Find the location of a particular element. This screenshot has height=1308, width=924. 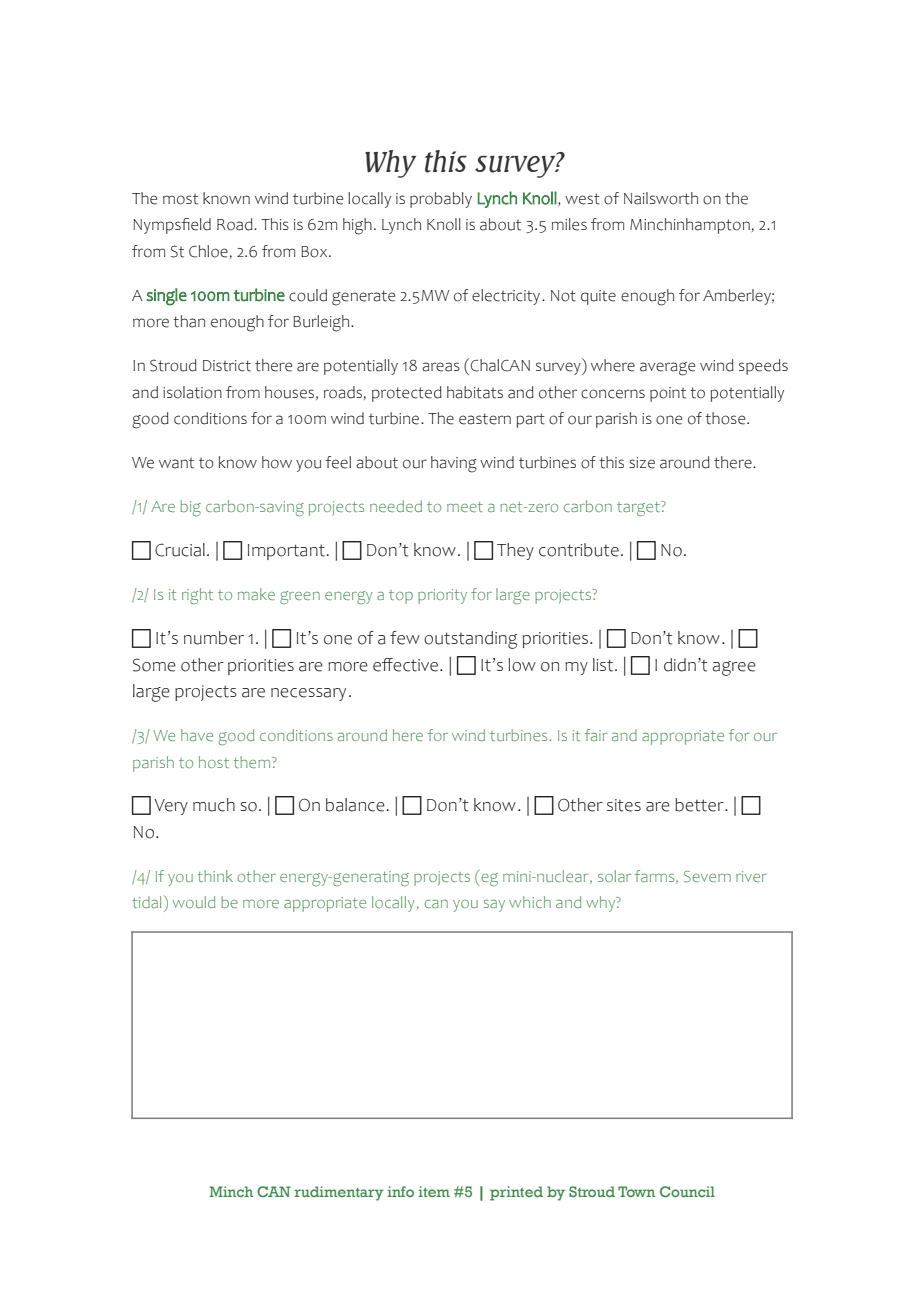

west is located at coordinates (582, 199).
